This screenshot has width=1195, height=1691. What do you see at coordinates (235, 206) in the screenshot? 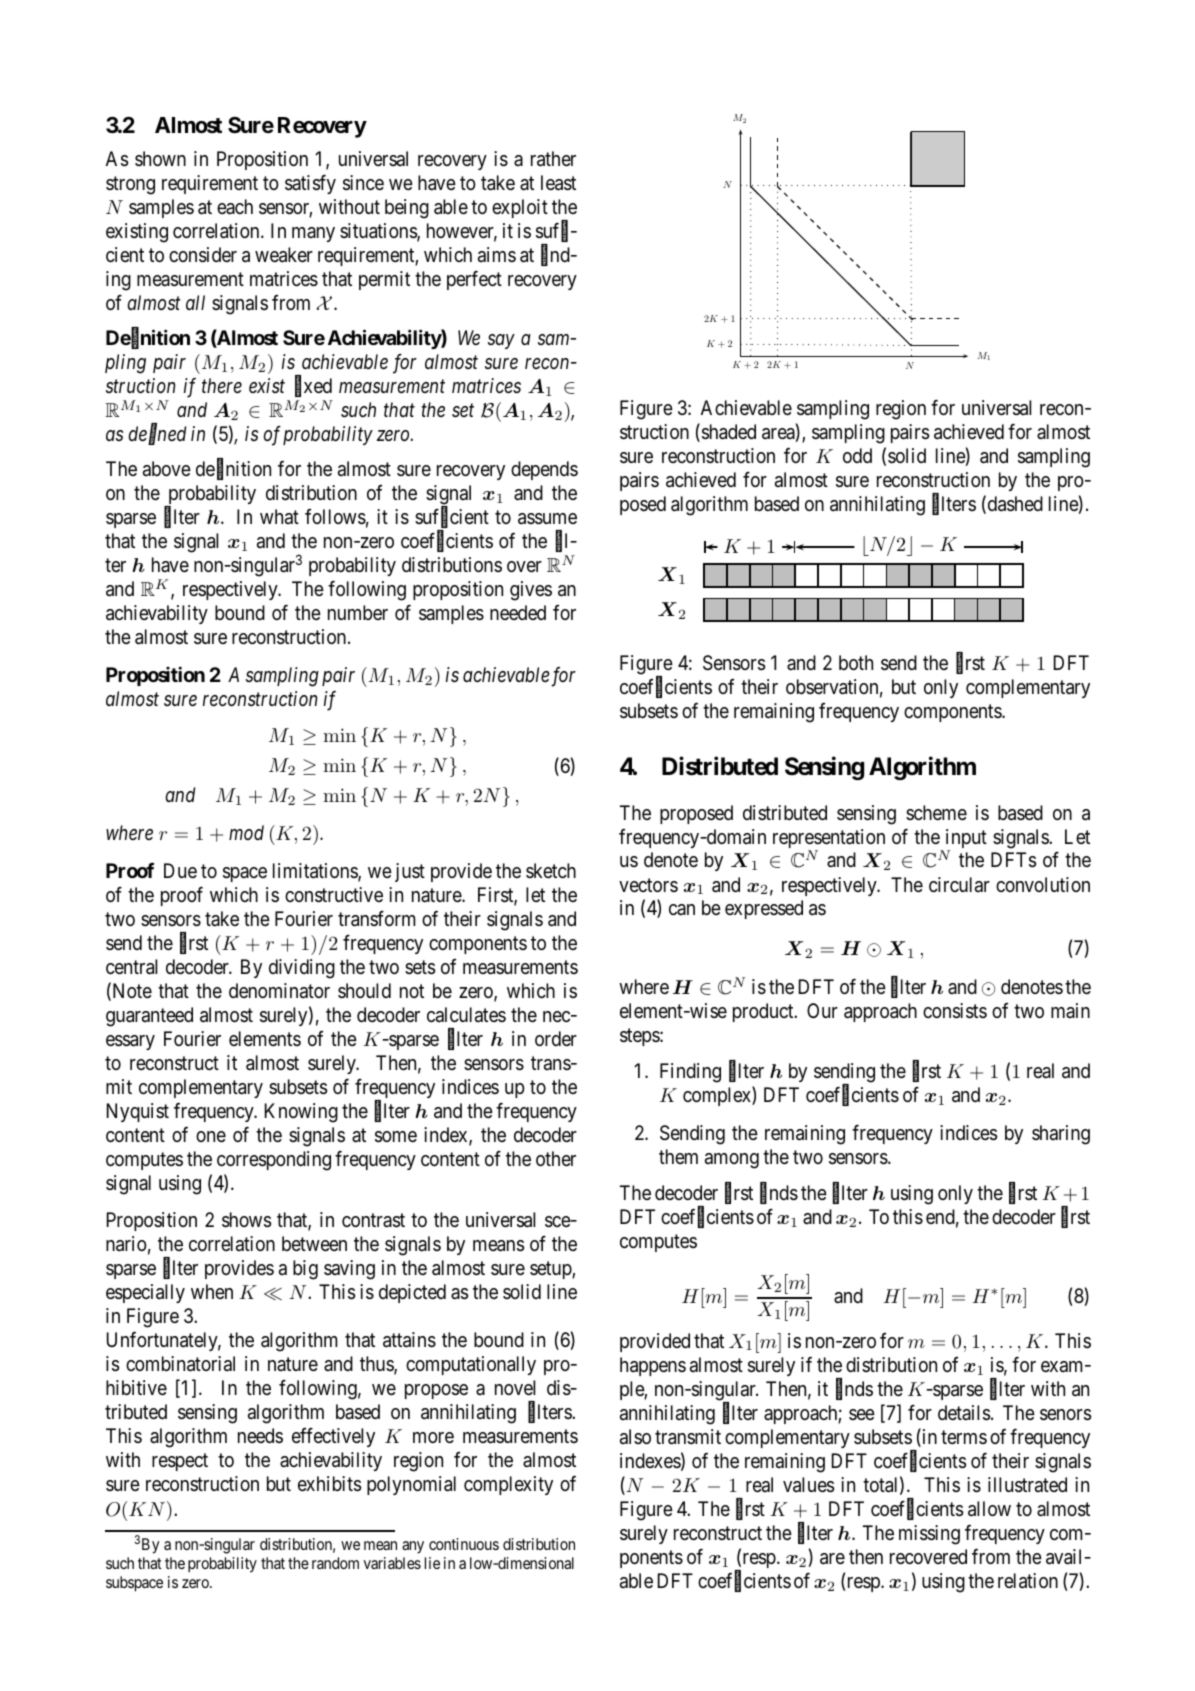
I see `each` at bounding box center [235, 206].
